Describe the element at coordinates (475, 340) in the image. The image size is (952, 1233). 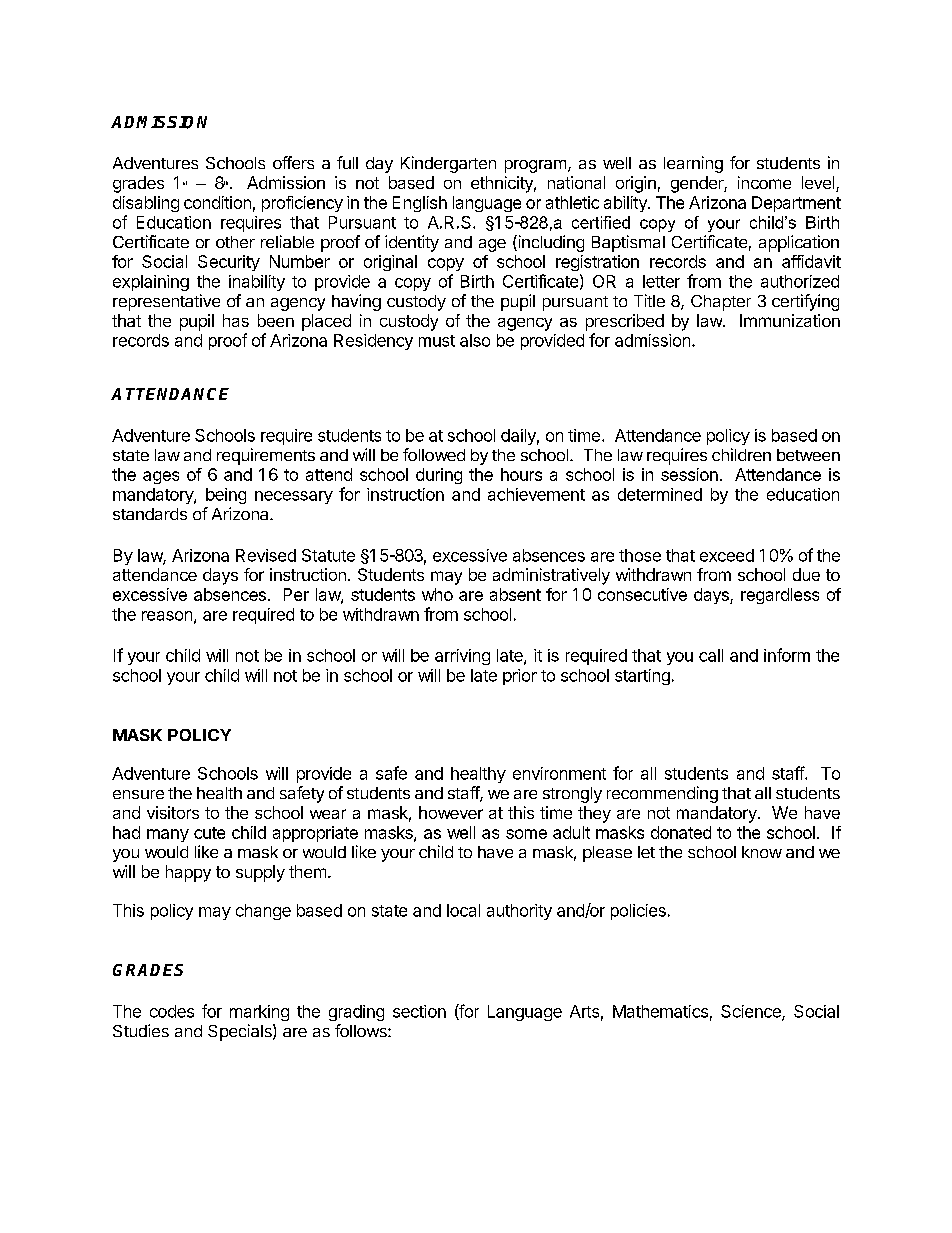
I see `also` at that location.
